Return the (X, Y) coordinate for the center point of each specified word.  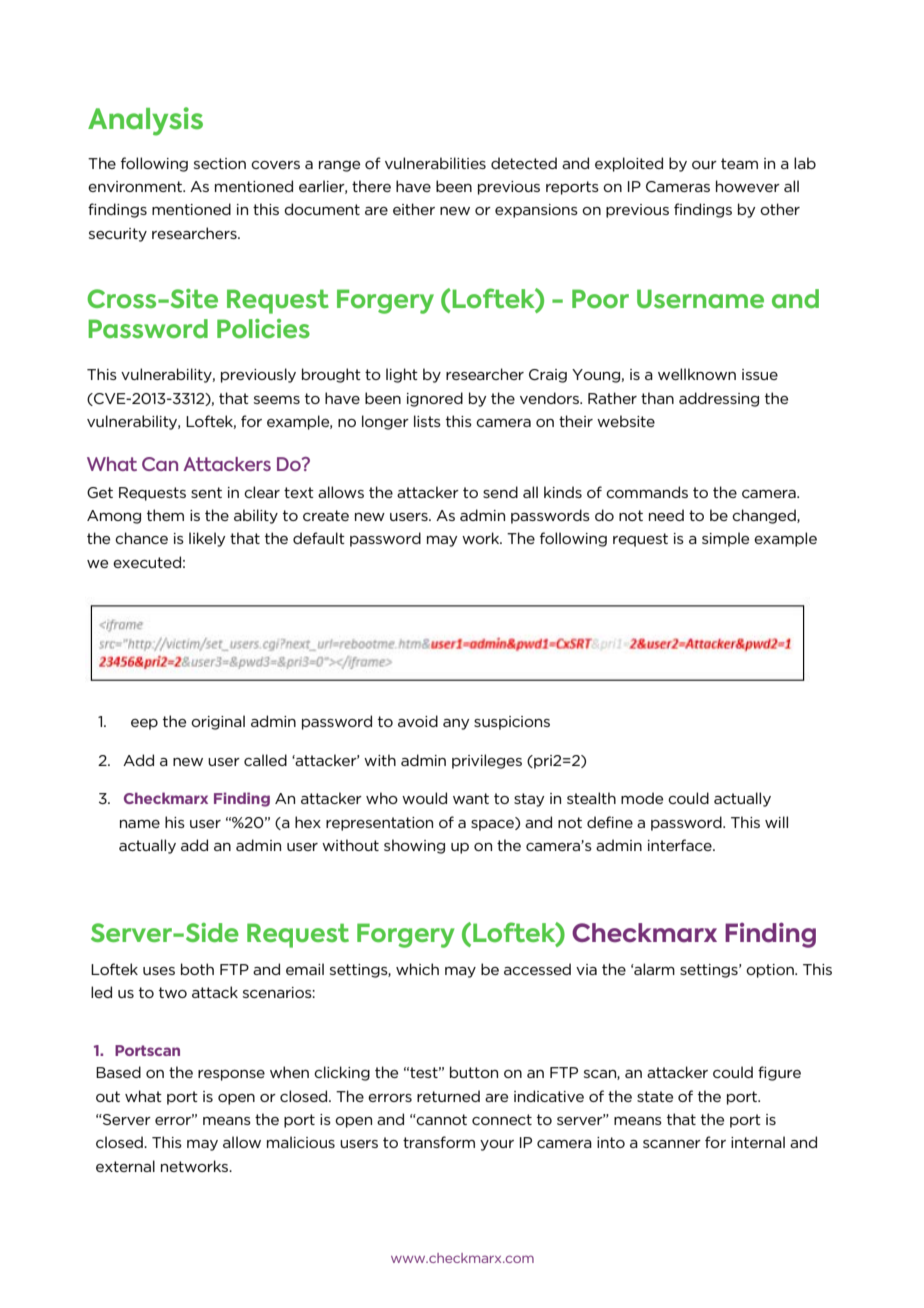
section (220, 163)
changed (765, 516)
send (500, 492)
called (265, 760)
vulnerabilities (435, 163)
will (776, 822)
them (165, 515)
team (739, 163)
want (471, 798)
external (125, 1166)
